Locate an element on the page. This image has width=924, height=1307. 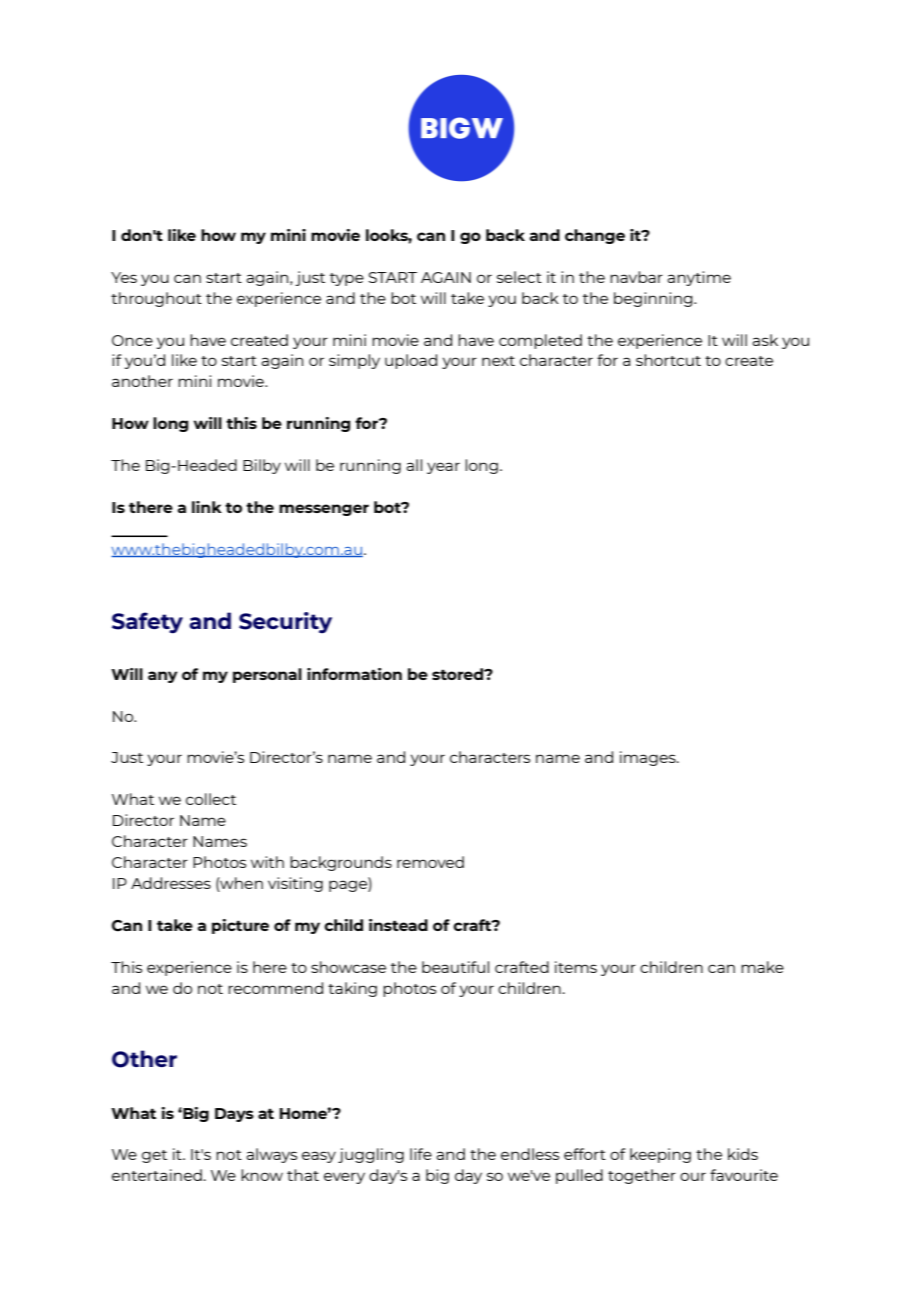
personal is located at coordinates (267, 675).
